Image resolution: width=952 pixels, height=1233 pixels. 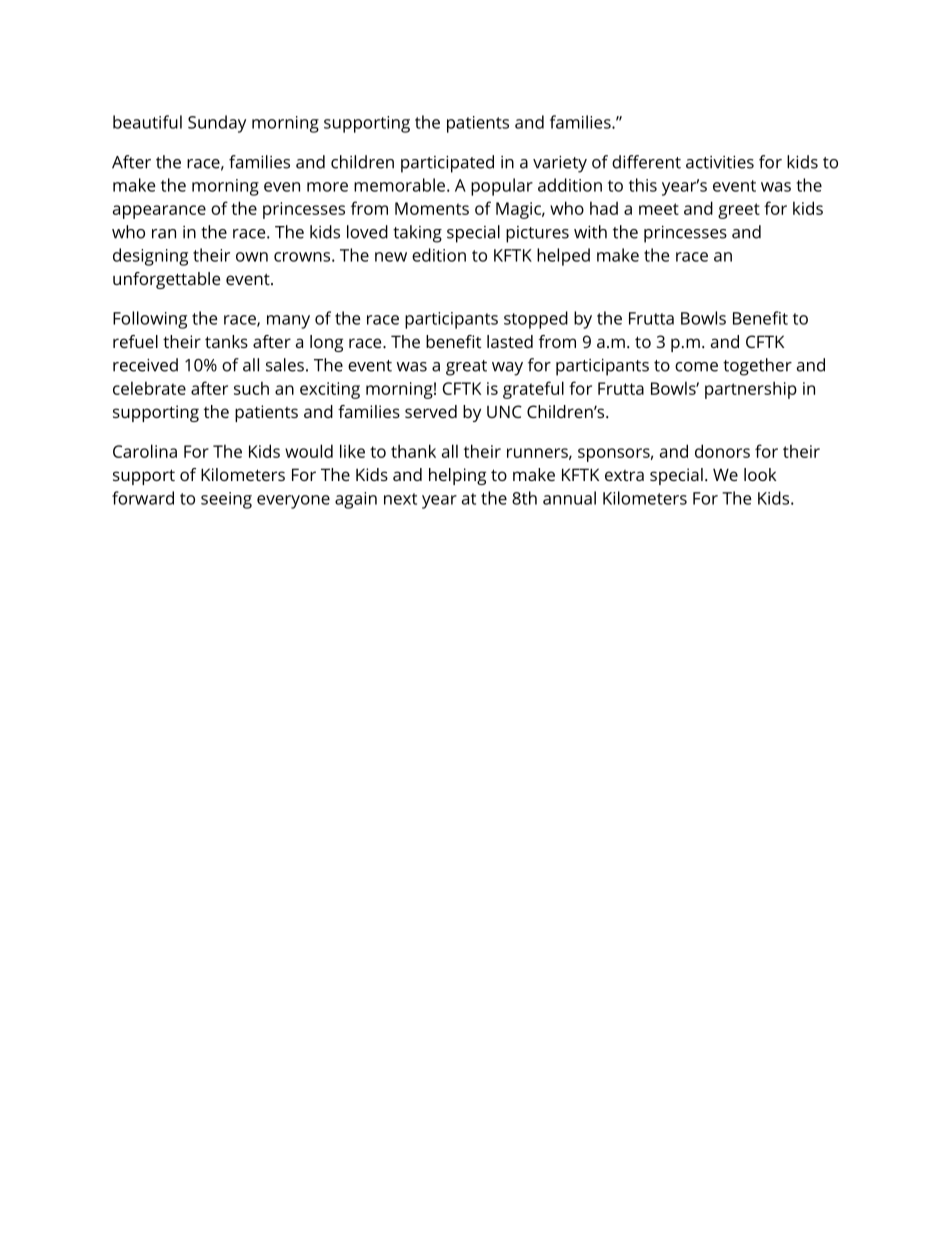 What do you see at coordinates (431, 411) in the document?
I see `served` at bounding box center [431, 411].
